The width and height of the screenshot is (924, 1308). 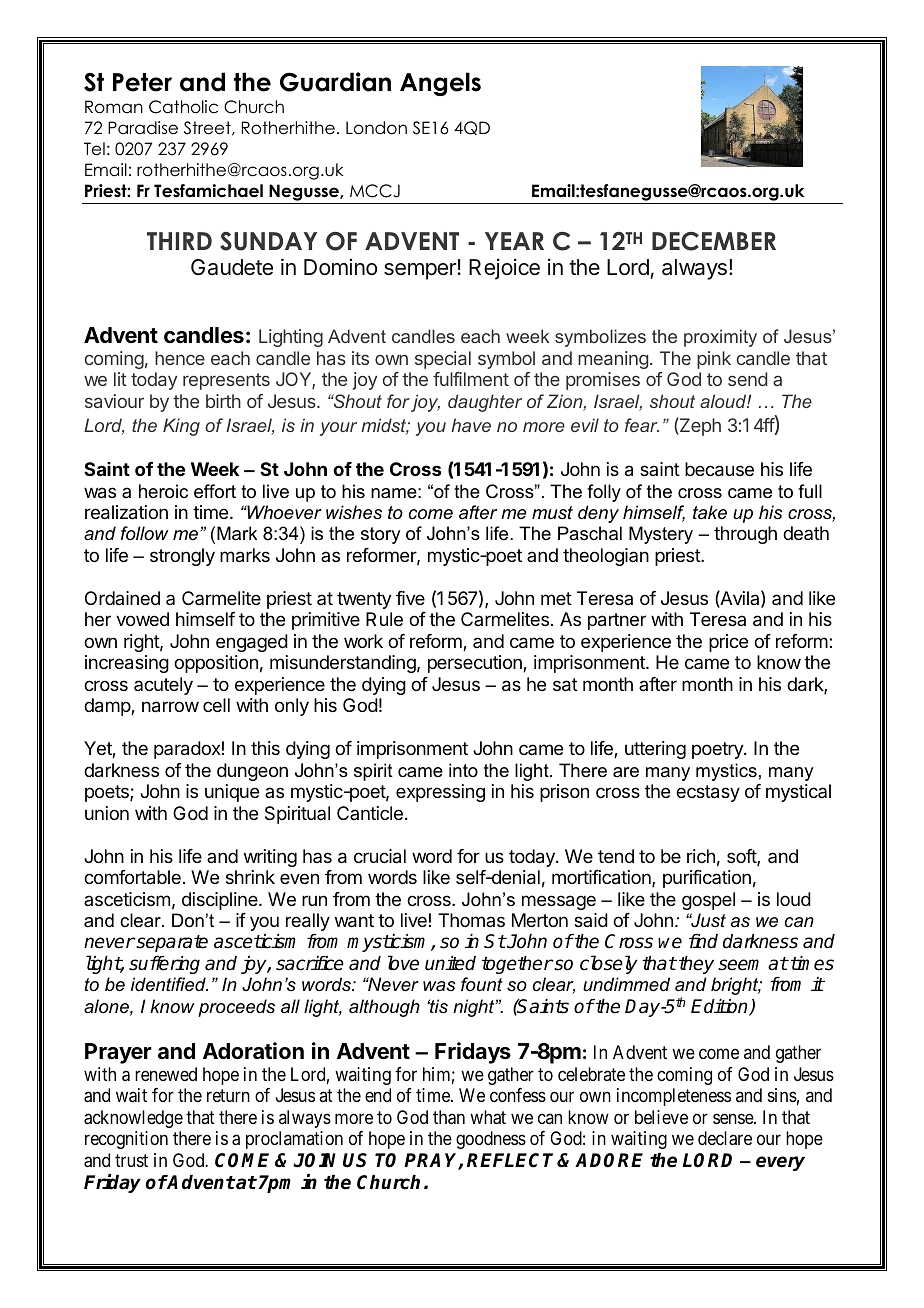 I want to click on DECEMBER, so click(x=714, y=241).
